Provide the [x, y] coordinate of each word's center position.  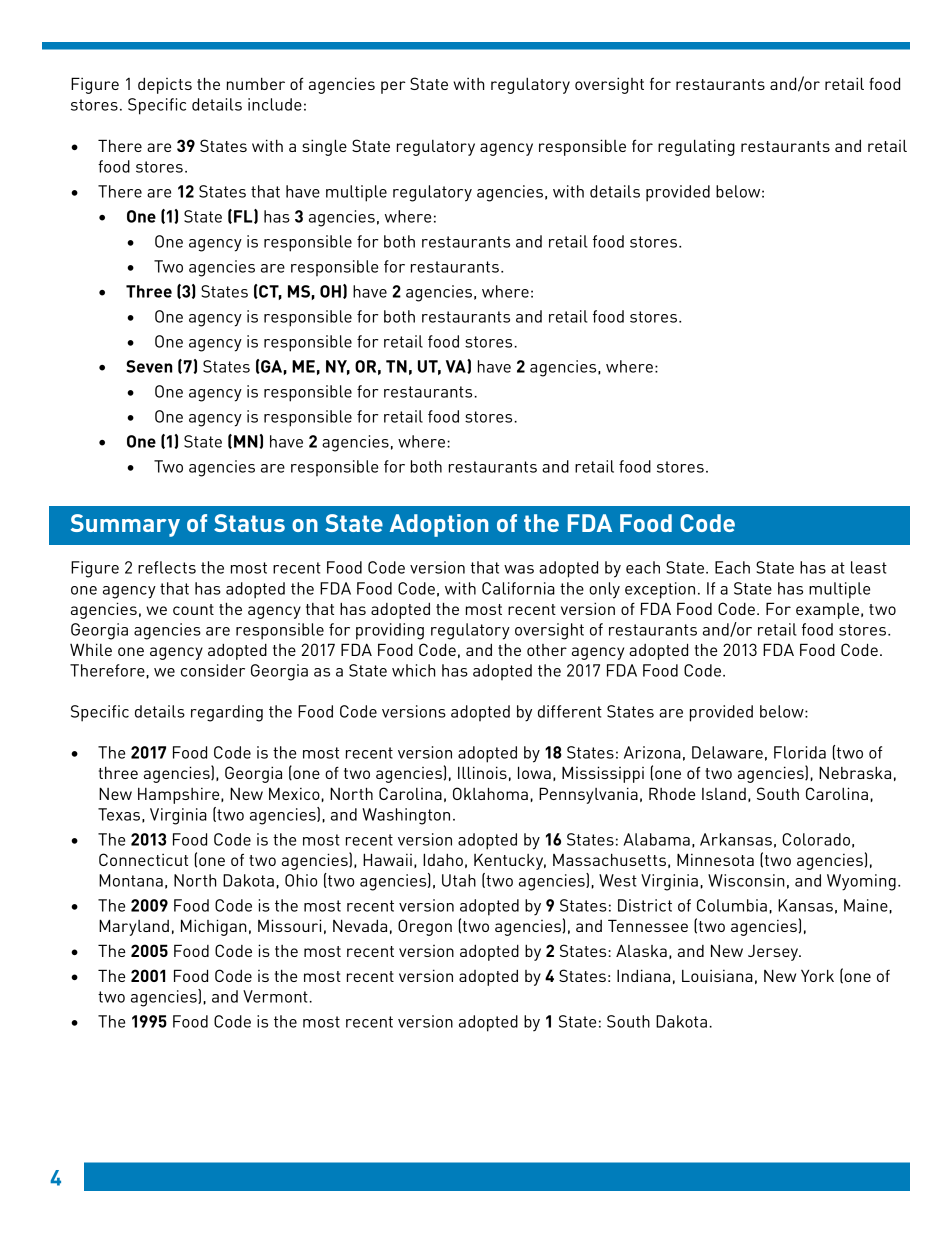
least [869, 567]
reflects [167, 567]
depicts [165, 85]
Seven [149, 366]
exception [660, 590]
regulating [696, 147]
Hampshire [180, 795]
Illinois [482, 772]
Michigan [214, 927]
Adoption [439, 525]
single [324, 147]
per [393, 87]
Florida [800, 752]
